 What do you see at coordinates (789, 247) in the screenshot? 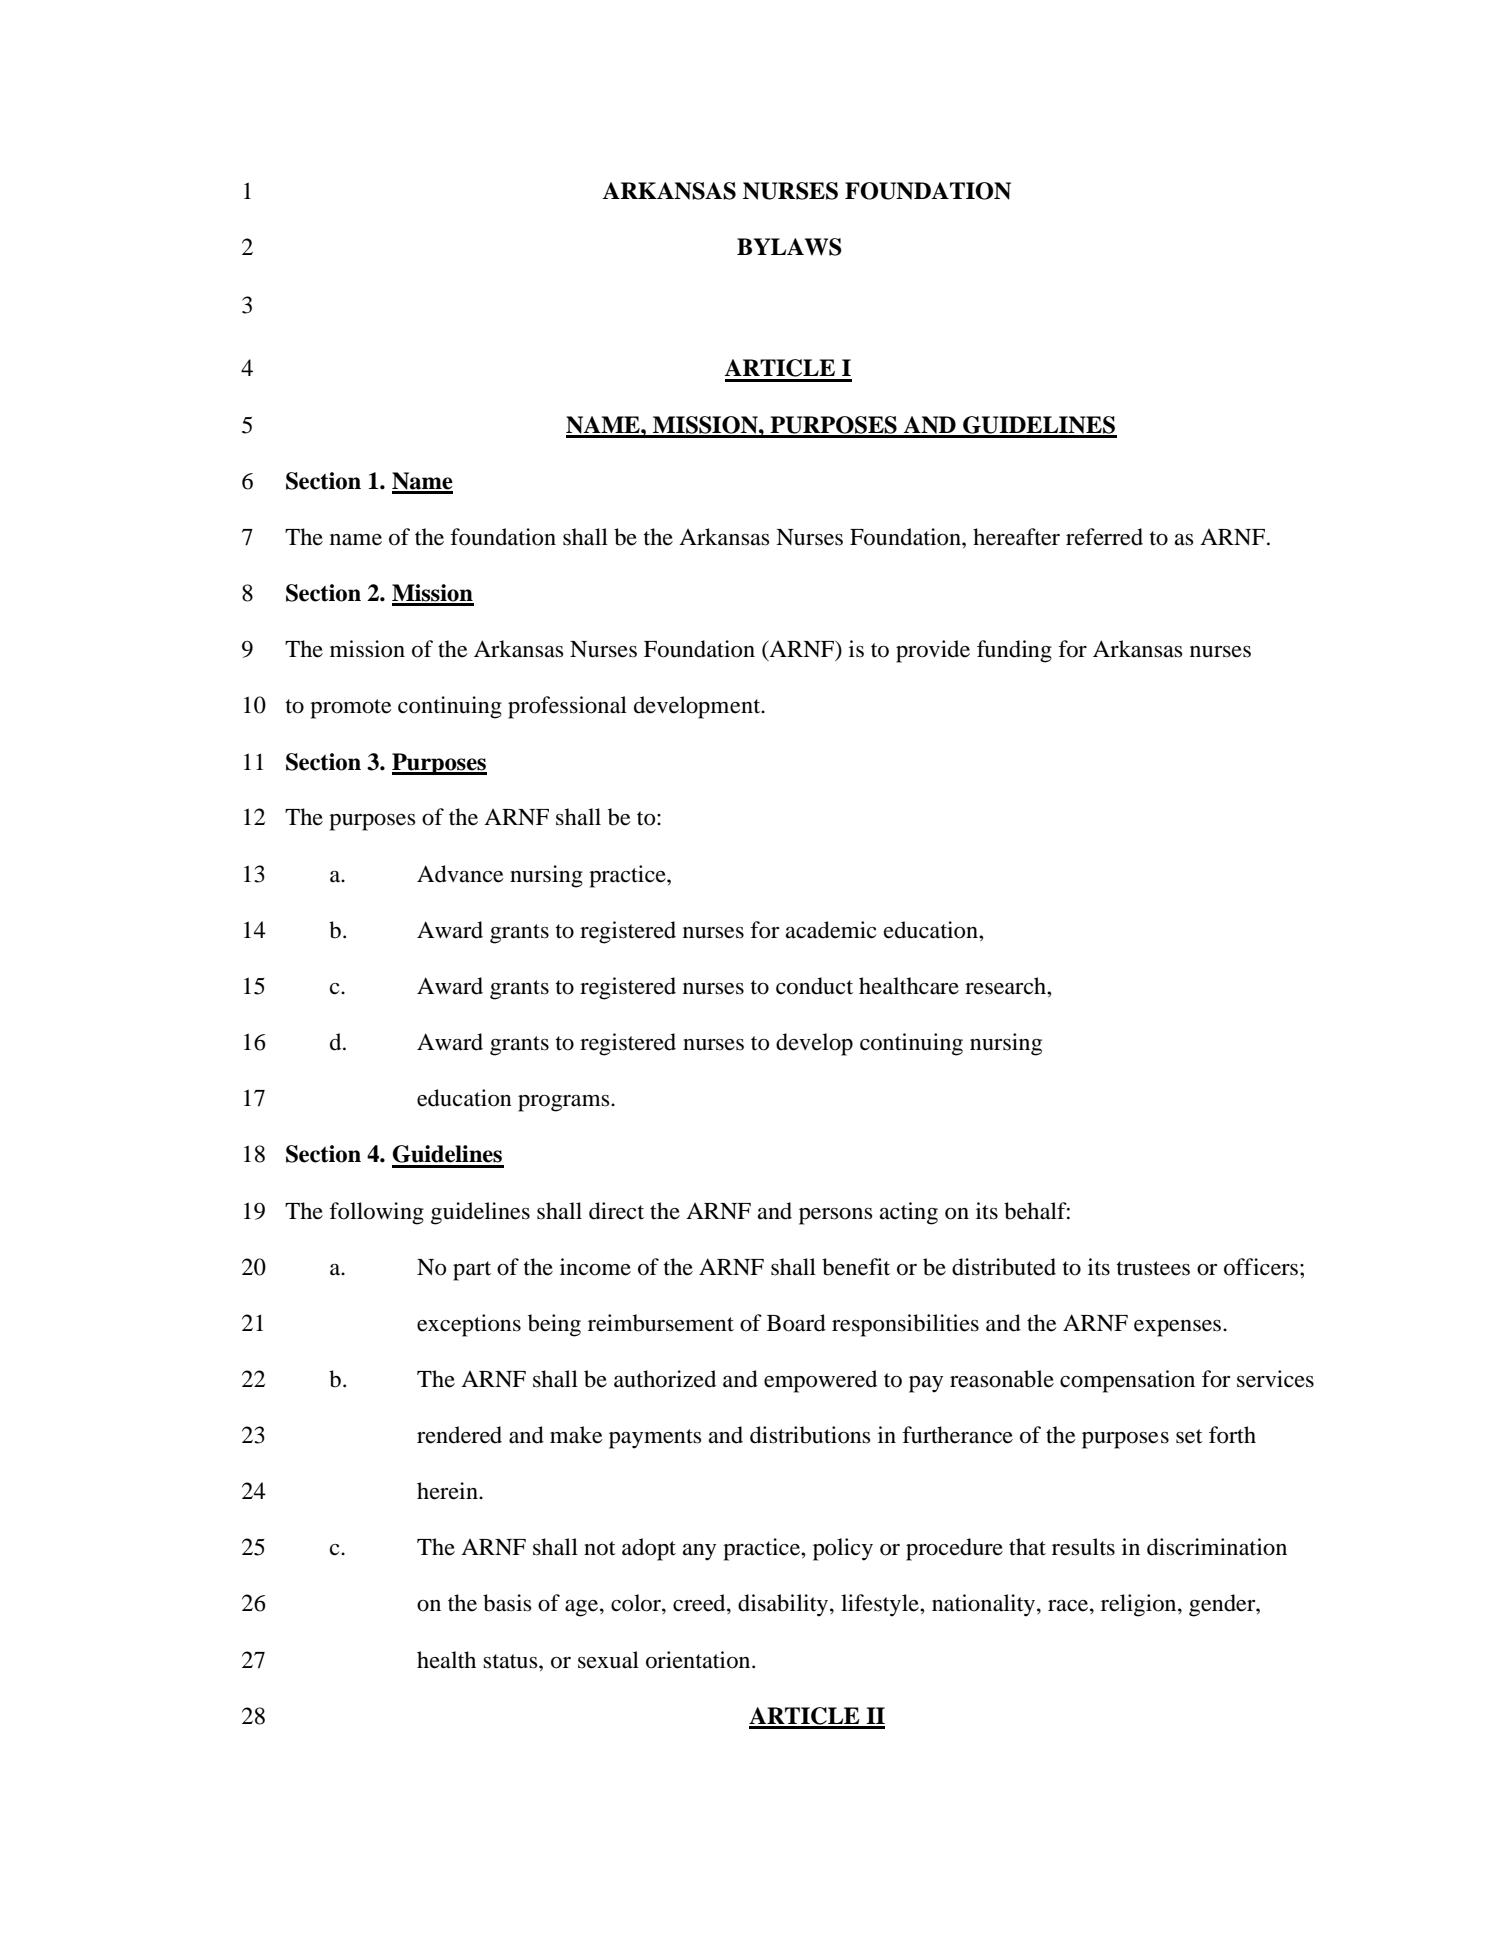
I see `BYLAWS` at bounding box center [789, 247].
